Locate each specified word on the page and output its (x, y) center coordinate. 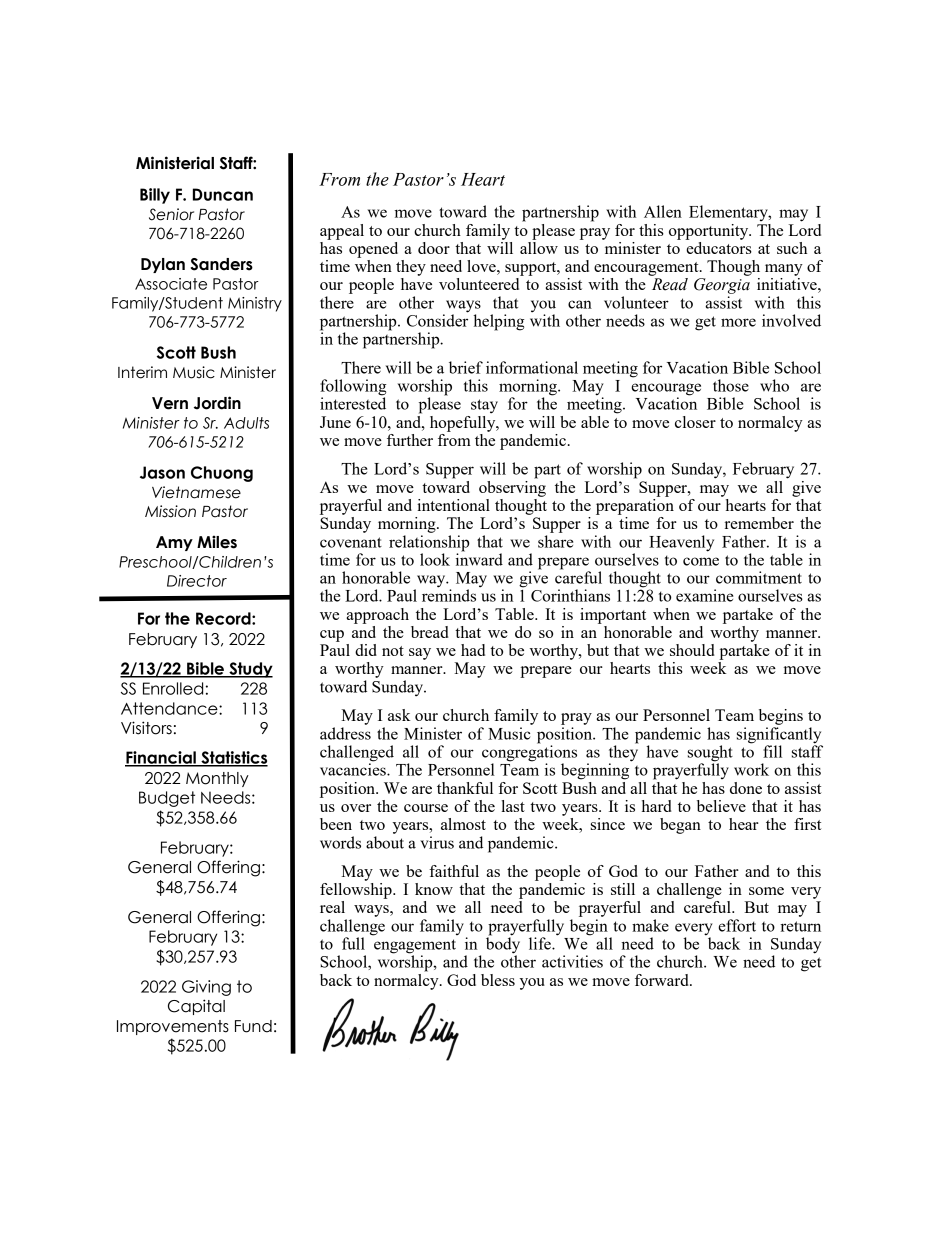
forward (663, 980)
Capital (196, 1007)
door (434, 248)
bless (498, 980)
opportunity (710, 232)
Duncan (223, 194)
